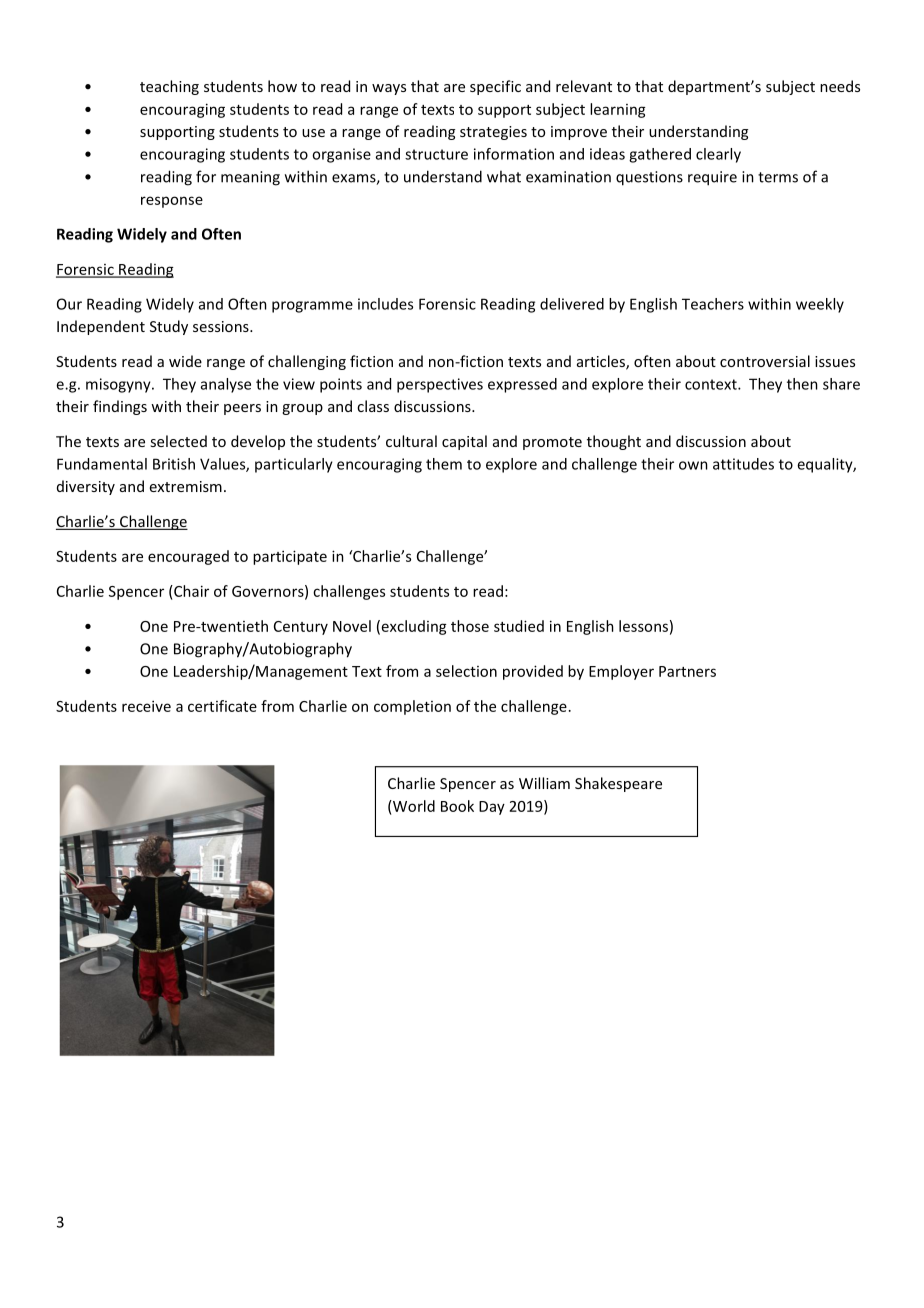  Describe the element at coordinates (840, 86) in the screenshot. I see `needs` at that location.
